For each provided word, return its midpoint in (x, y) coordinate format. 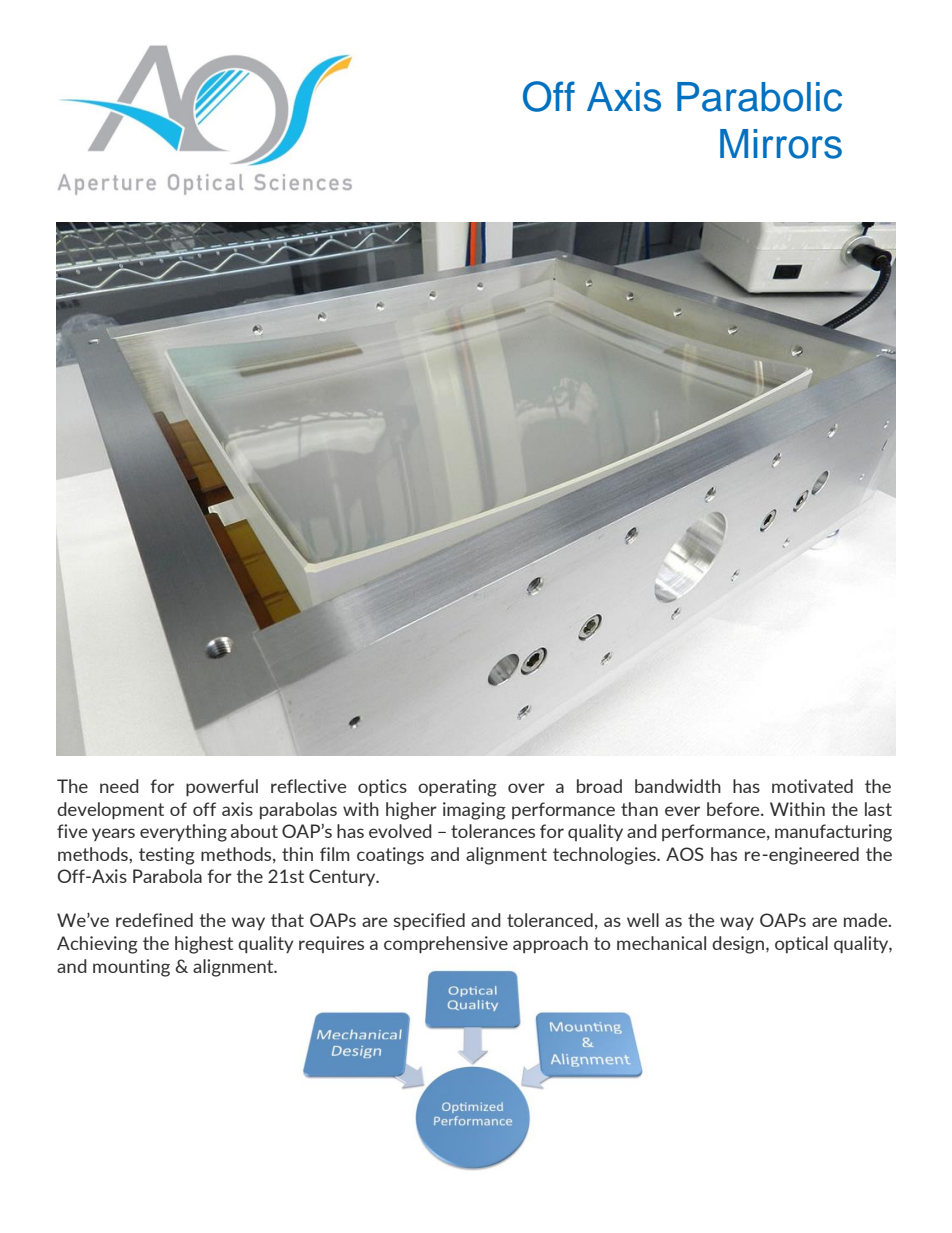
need (119, 786)
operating (457, 788)
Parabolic (759, 97)
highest (204, 945)
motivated (812, 786)
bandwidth (678, 786)
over (526, 788)
